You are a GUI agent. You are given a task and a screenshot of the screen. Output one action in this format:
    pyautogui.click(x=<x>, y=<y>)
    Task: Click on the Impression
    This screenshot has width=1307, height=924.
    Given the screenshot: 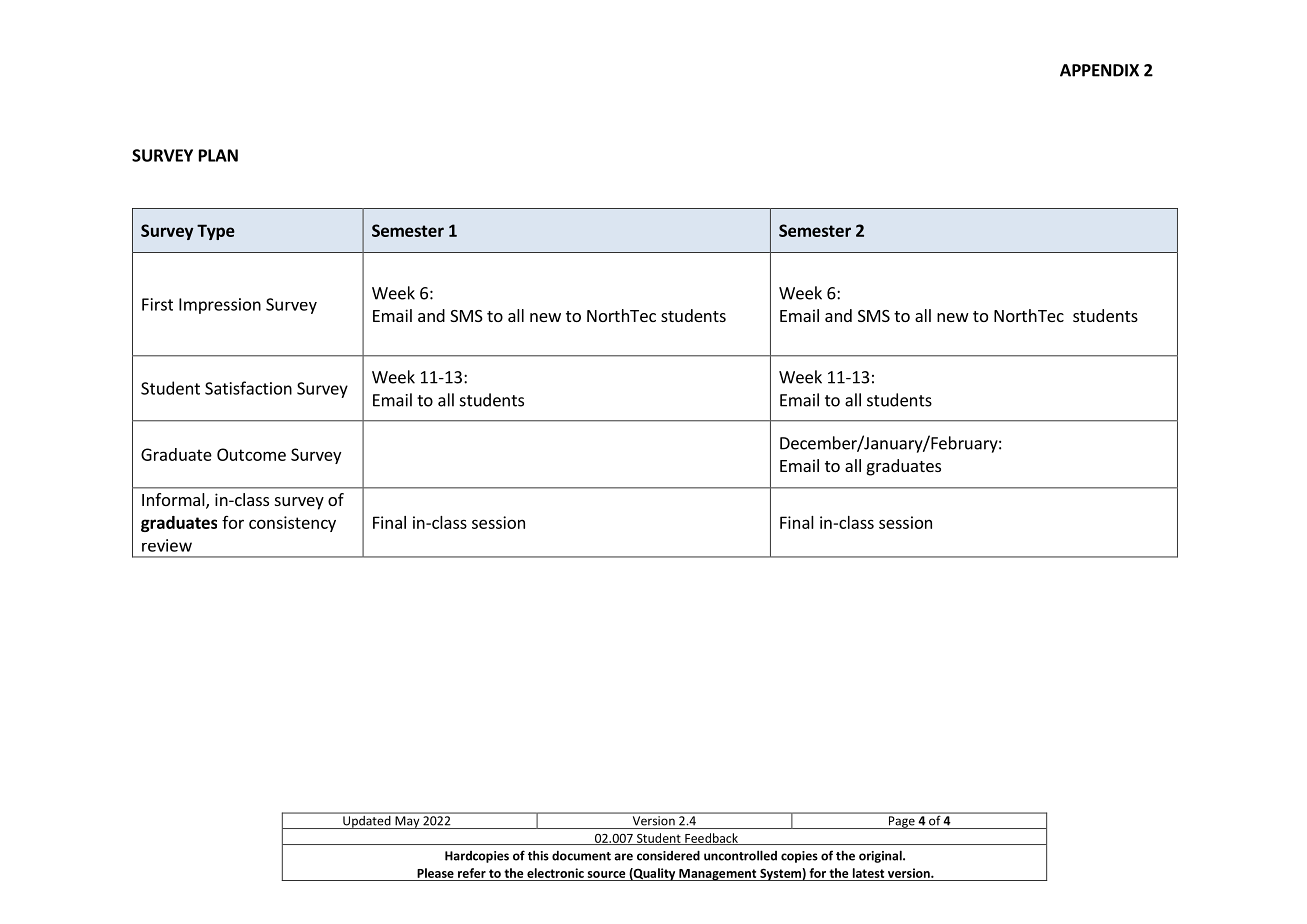 What is the action you would take?
    pyautogui.click(x=220, y=306)
